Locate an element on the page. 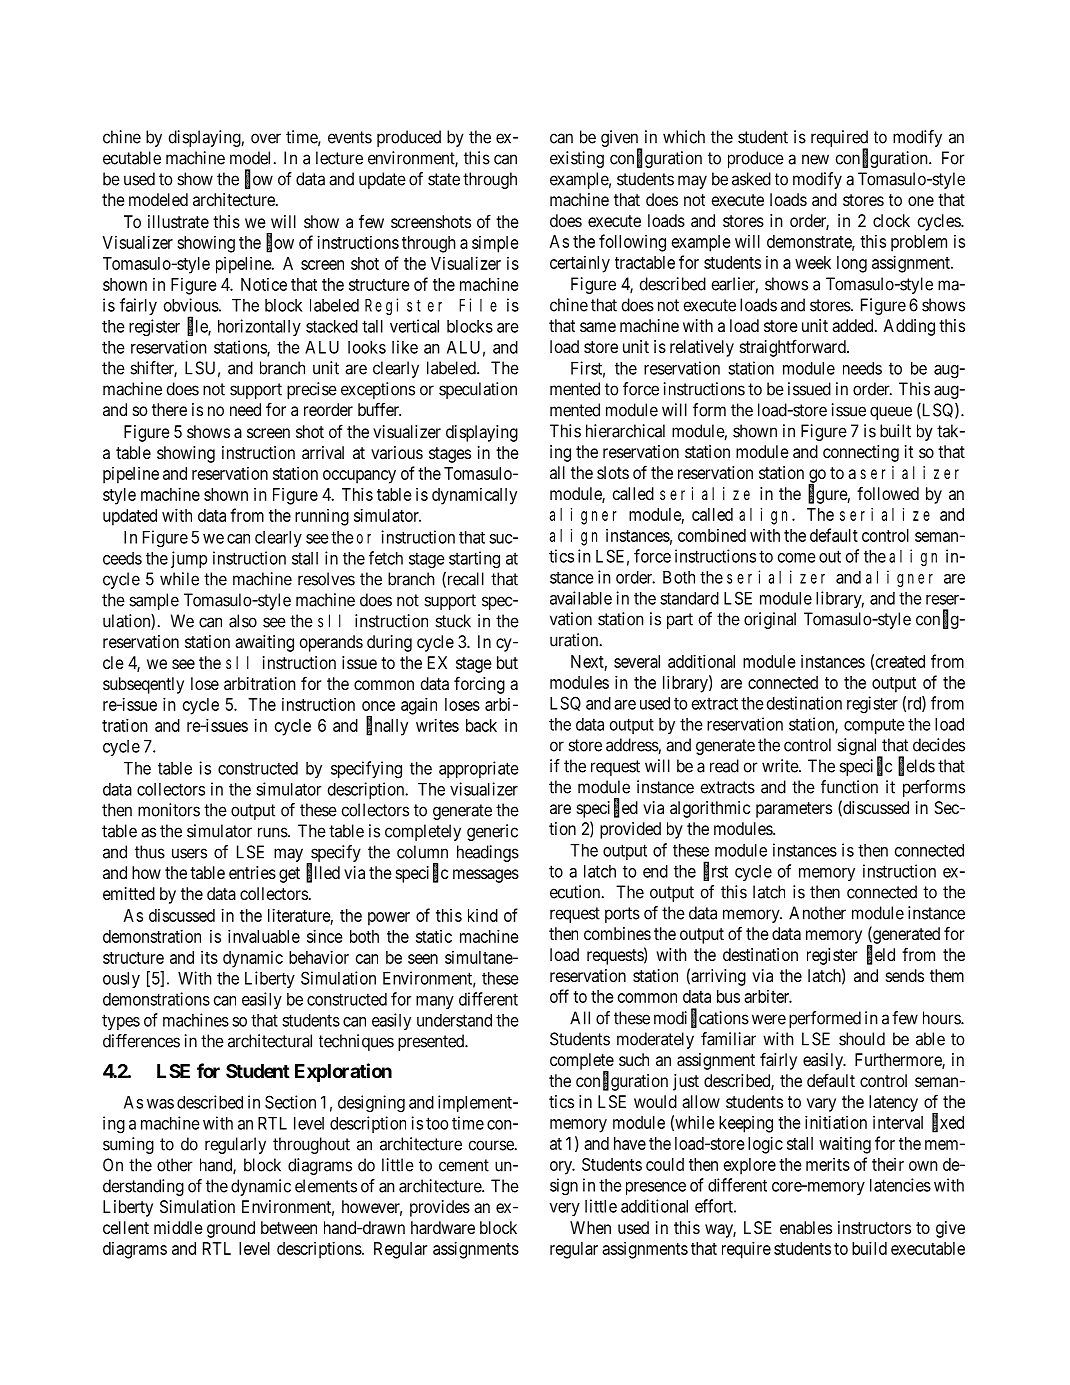 The image size is (1070, 1385). ground is located at coordinates (231, 1229).
